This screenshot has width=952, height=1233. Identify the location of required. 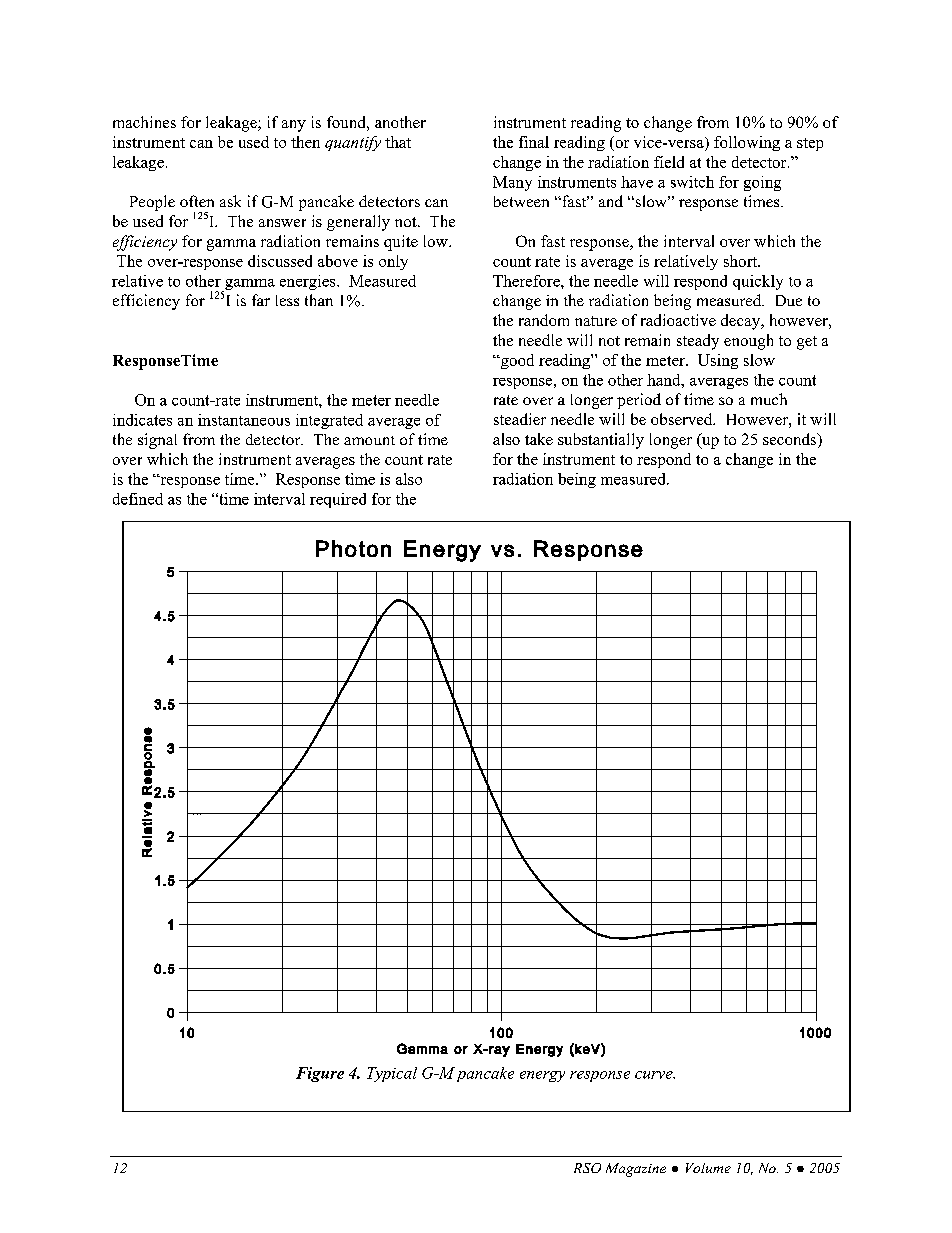
(338, 500).
